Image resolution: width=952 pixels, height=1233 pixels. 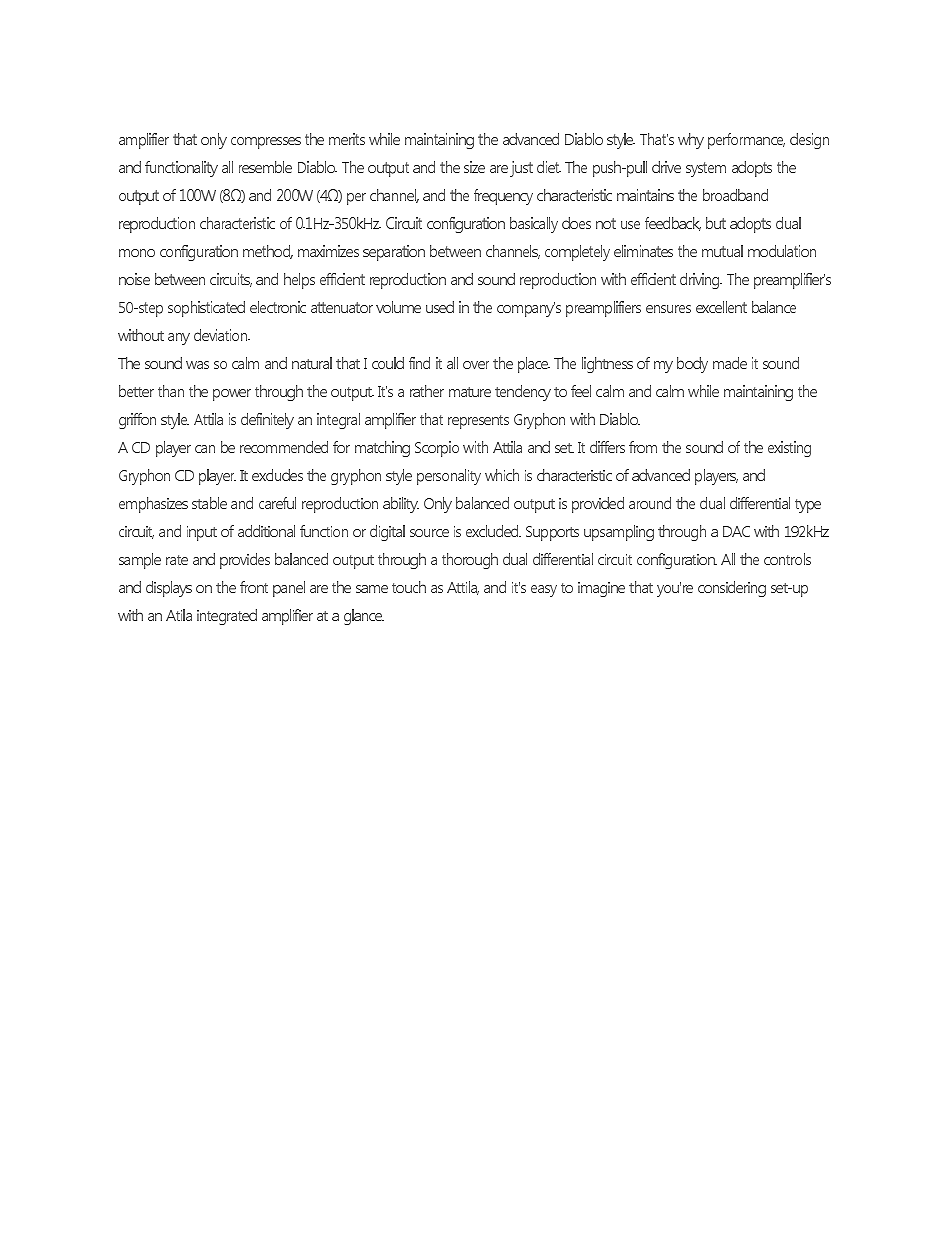 What do you see at coordinates (437, 449) in the screenshot?
I see `Scorpio` at bounding box center [437, 449].
